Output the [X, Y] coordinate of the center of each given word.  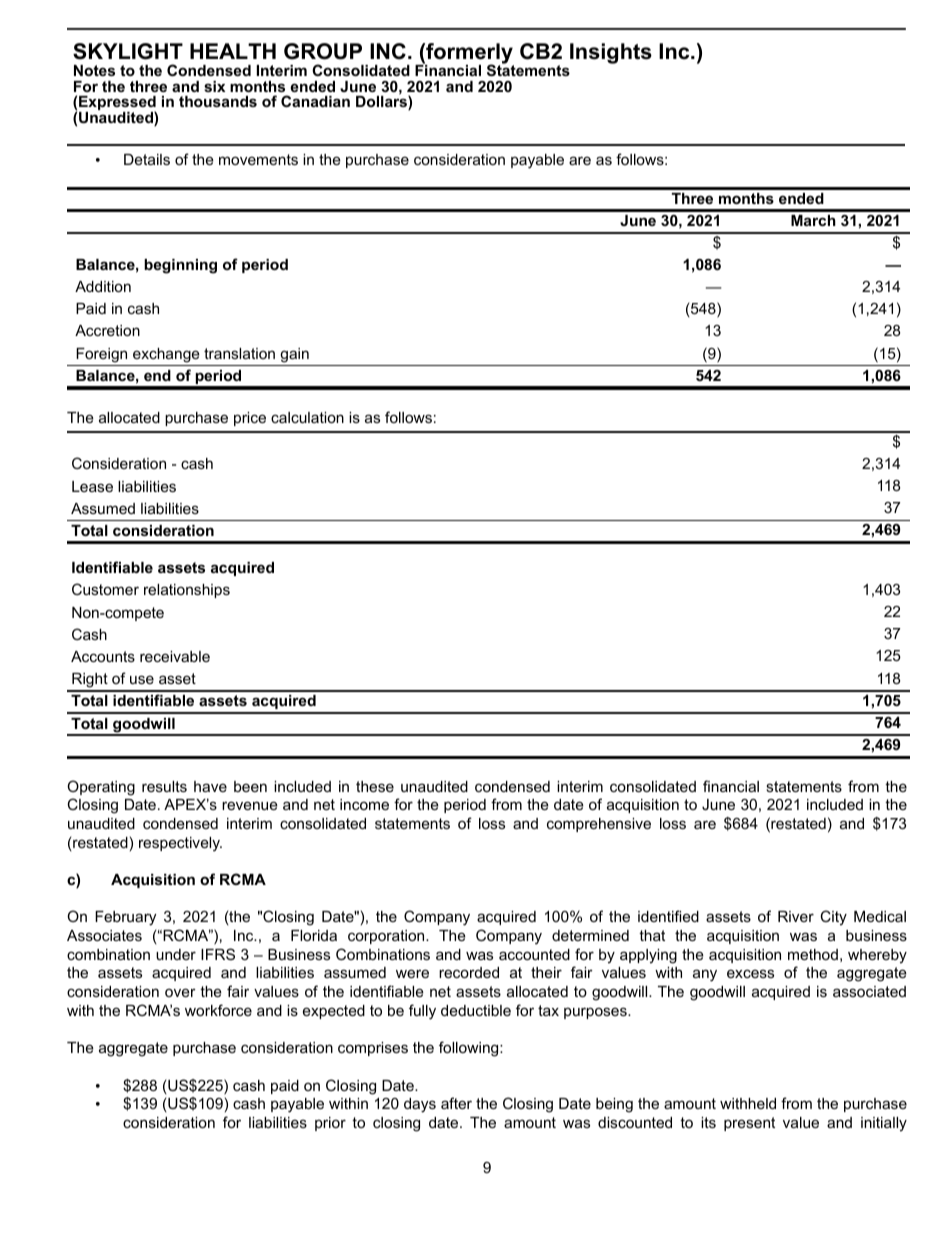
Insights [611, 53]
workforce [218, 1010]
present [749, 1124]
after [456, 1103]
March [813, 220]
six [214, 86]
